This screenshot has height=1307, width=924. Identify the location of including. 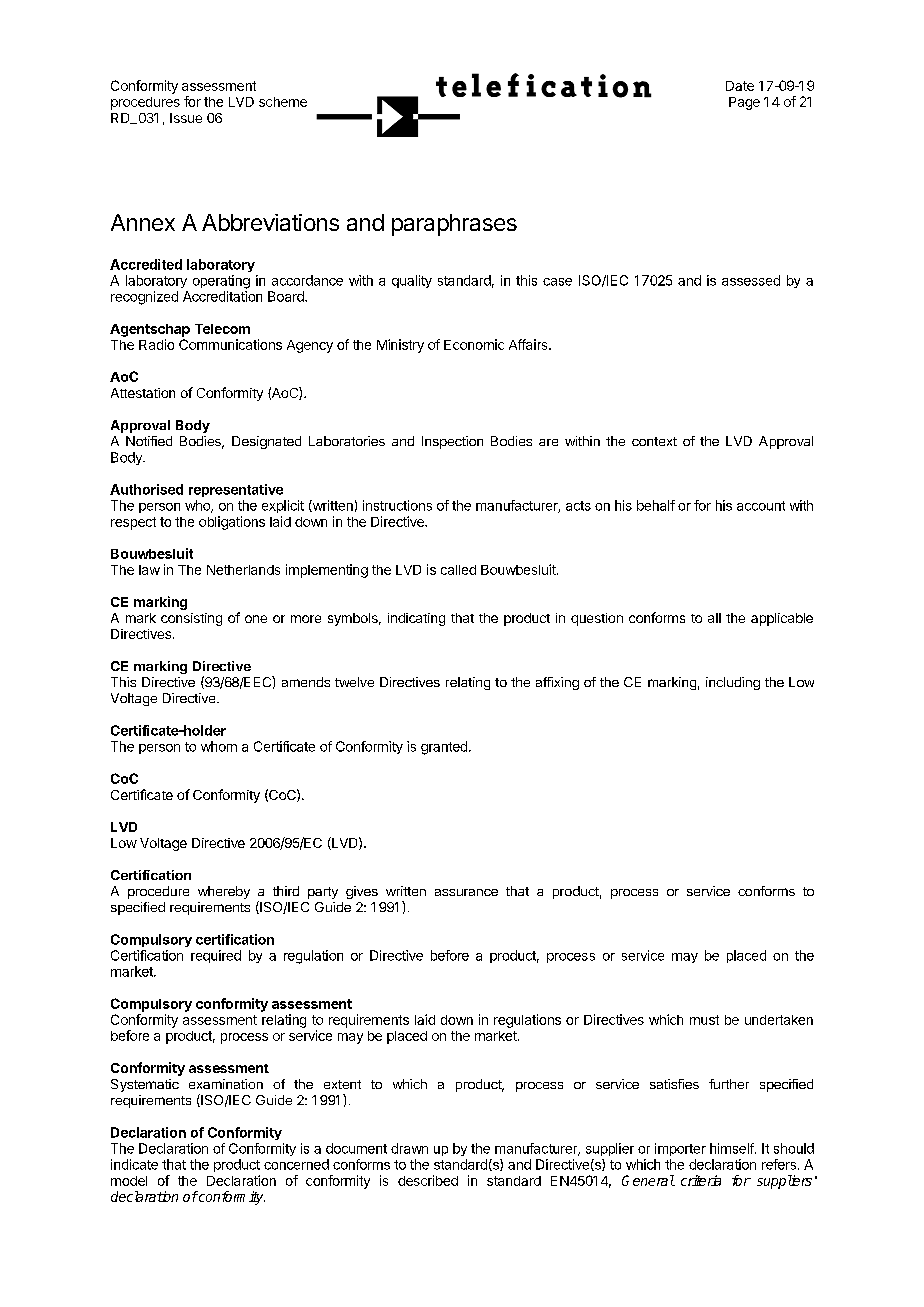
(733, 683).
